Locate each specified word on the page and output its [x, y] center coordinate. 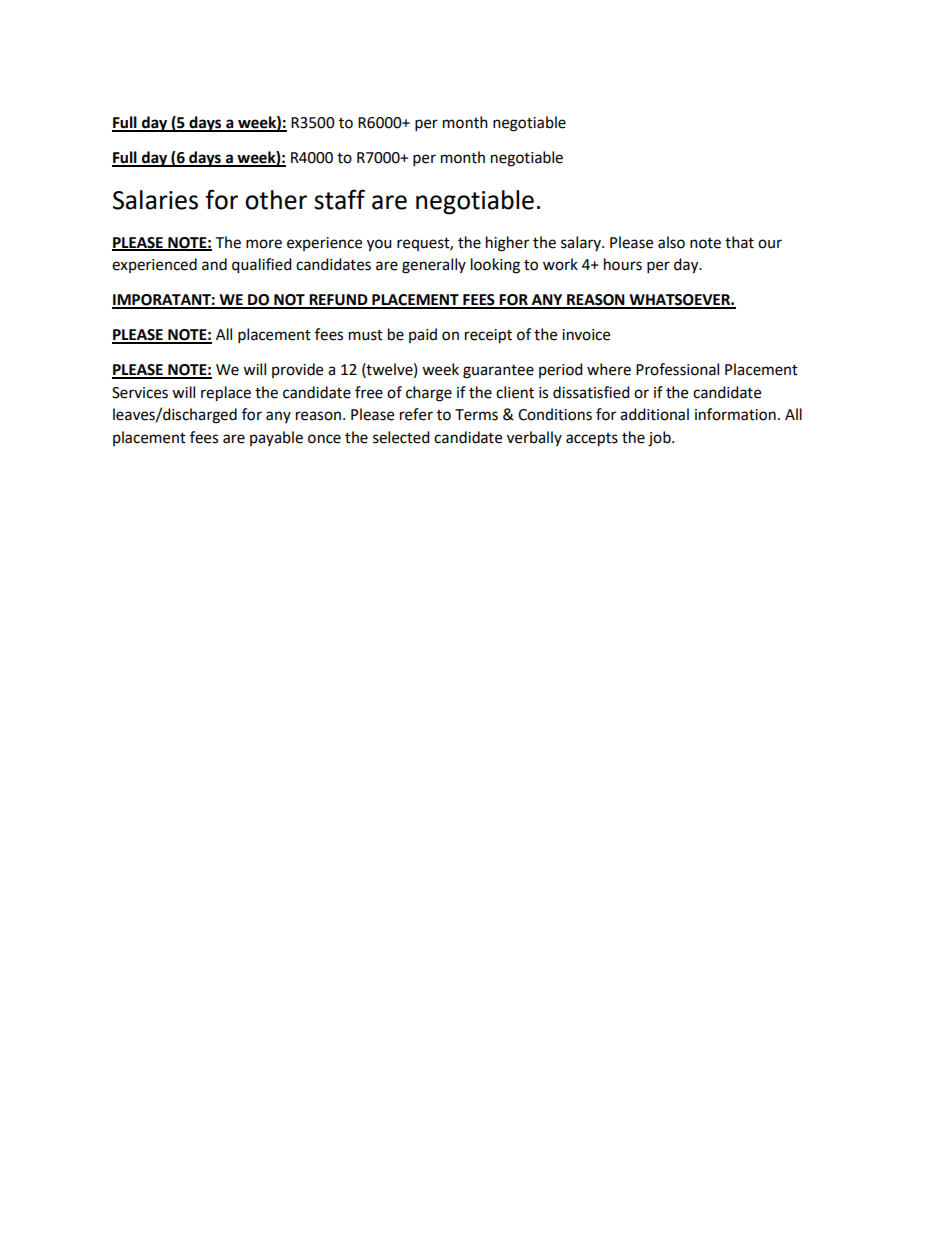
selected [401, 437]
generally [434, 266]
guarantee [498, 372]
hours [623, 264]
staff [339, 199]
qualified [262, 266]
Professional [677, 369]
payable [276, 438]
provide [297, 370]
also [671, 242]
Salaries [155, 200]
